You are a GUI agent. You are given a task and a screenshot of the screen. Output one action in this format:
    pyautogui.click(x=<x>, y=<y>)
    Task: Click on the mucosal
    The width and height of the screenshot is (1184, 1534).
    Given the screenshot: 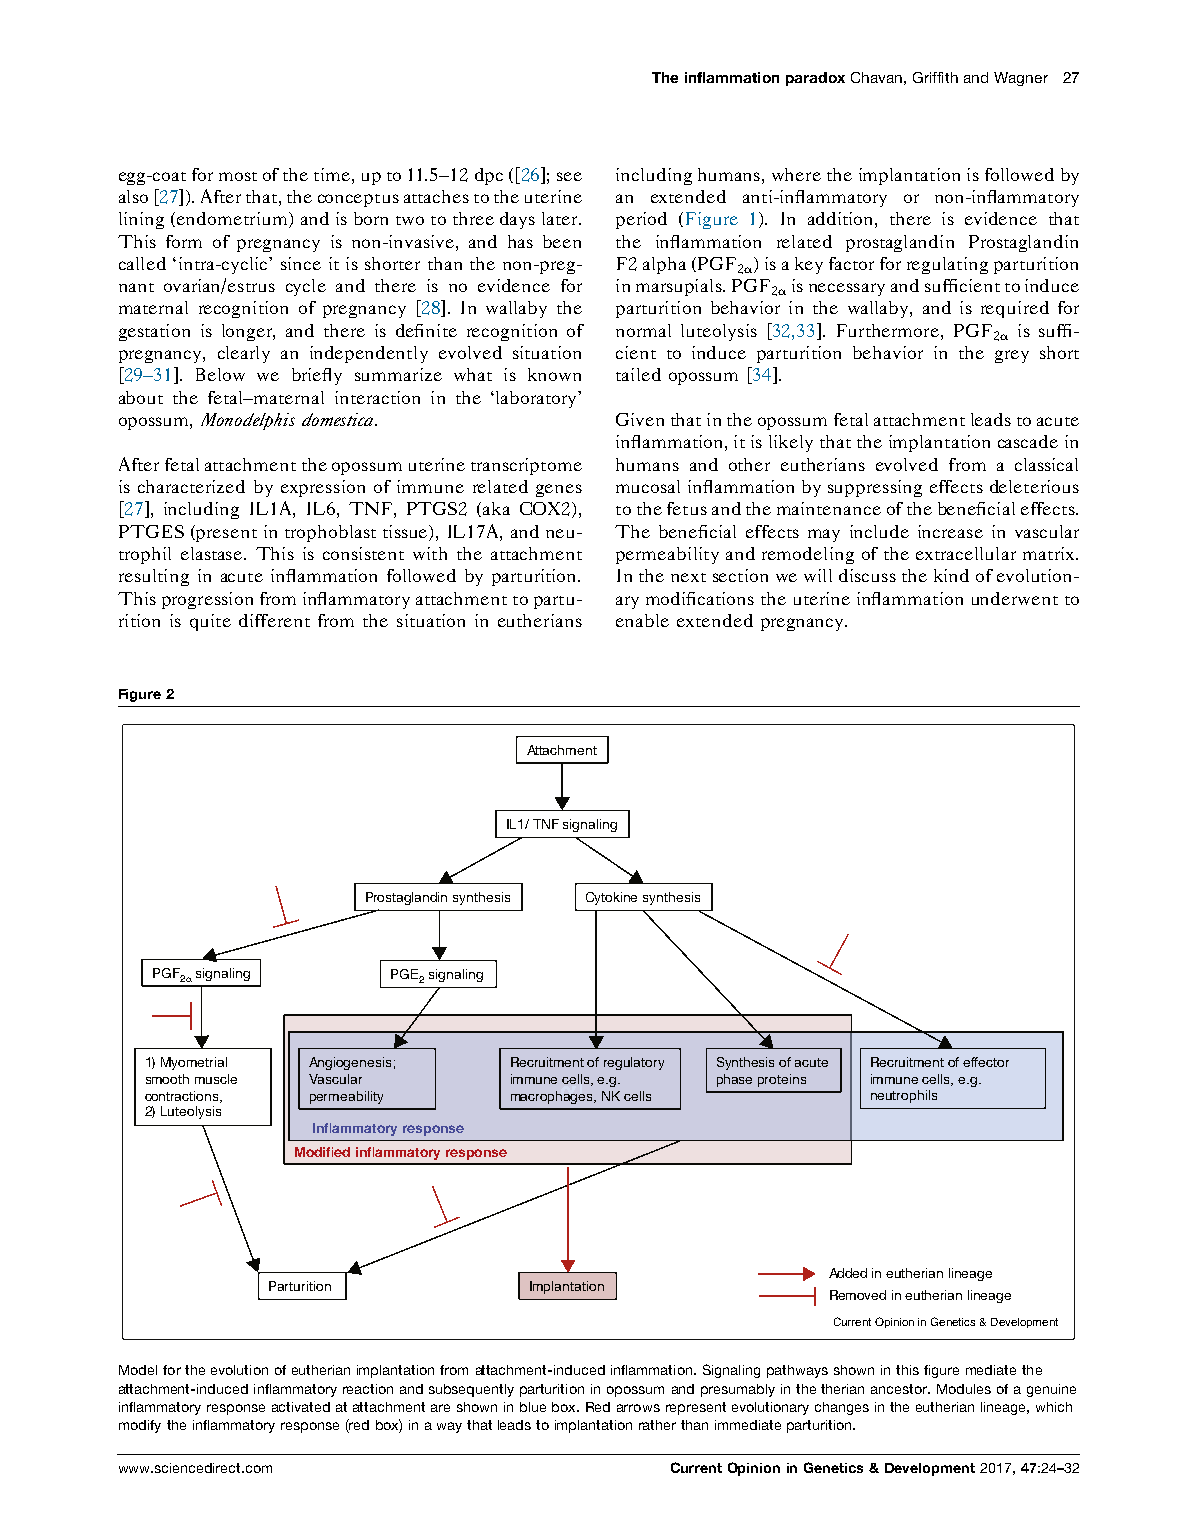 What is the action you would take?
    pyautogui.click(x=648, y=486)
